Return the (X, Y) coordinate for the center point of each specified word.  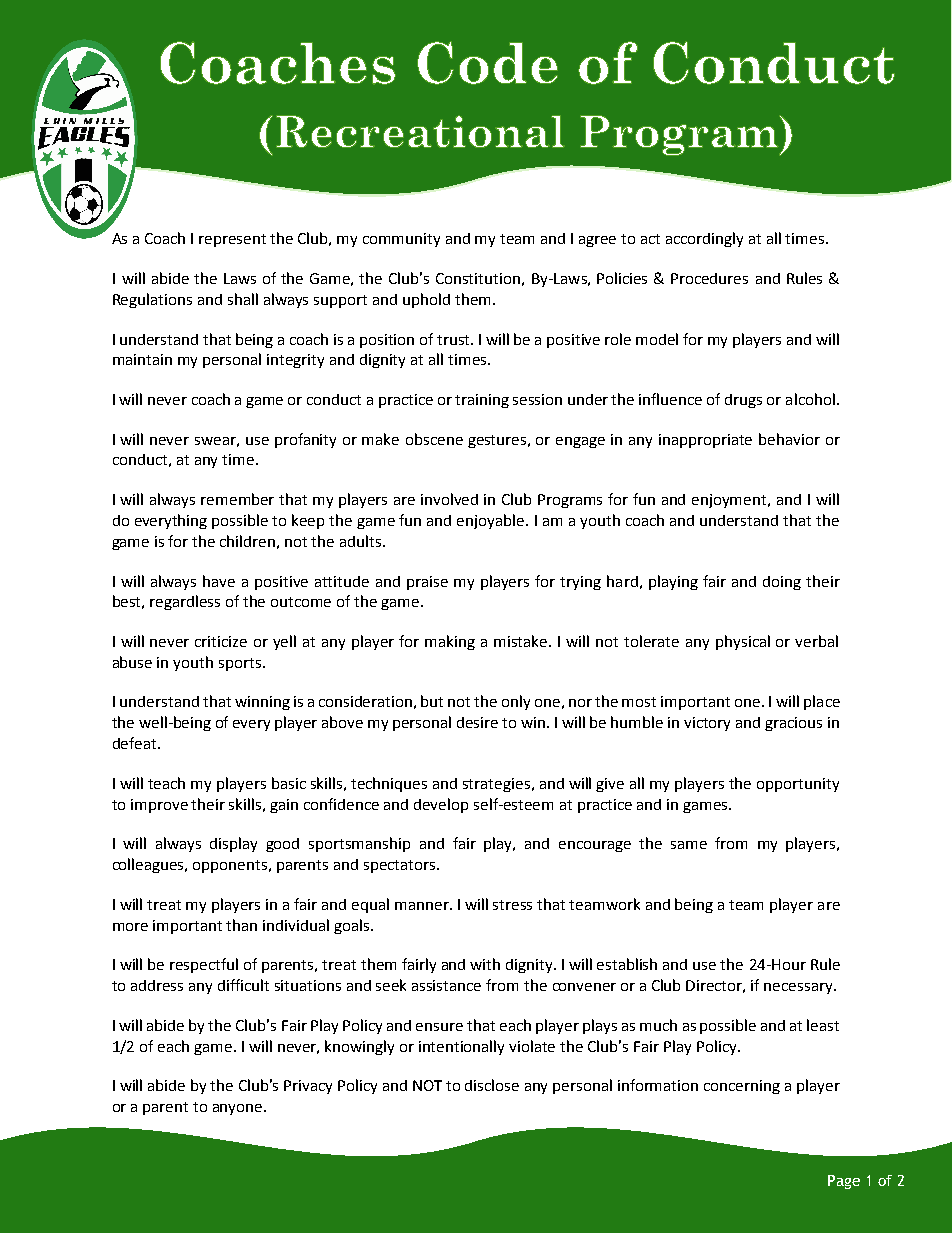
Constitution (478, 278)
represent (232, 240)
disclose (492, 1085)
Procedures (709, 278)
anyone (239, 1109)
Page (844, 1182)
